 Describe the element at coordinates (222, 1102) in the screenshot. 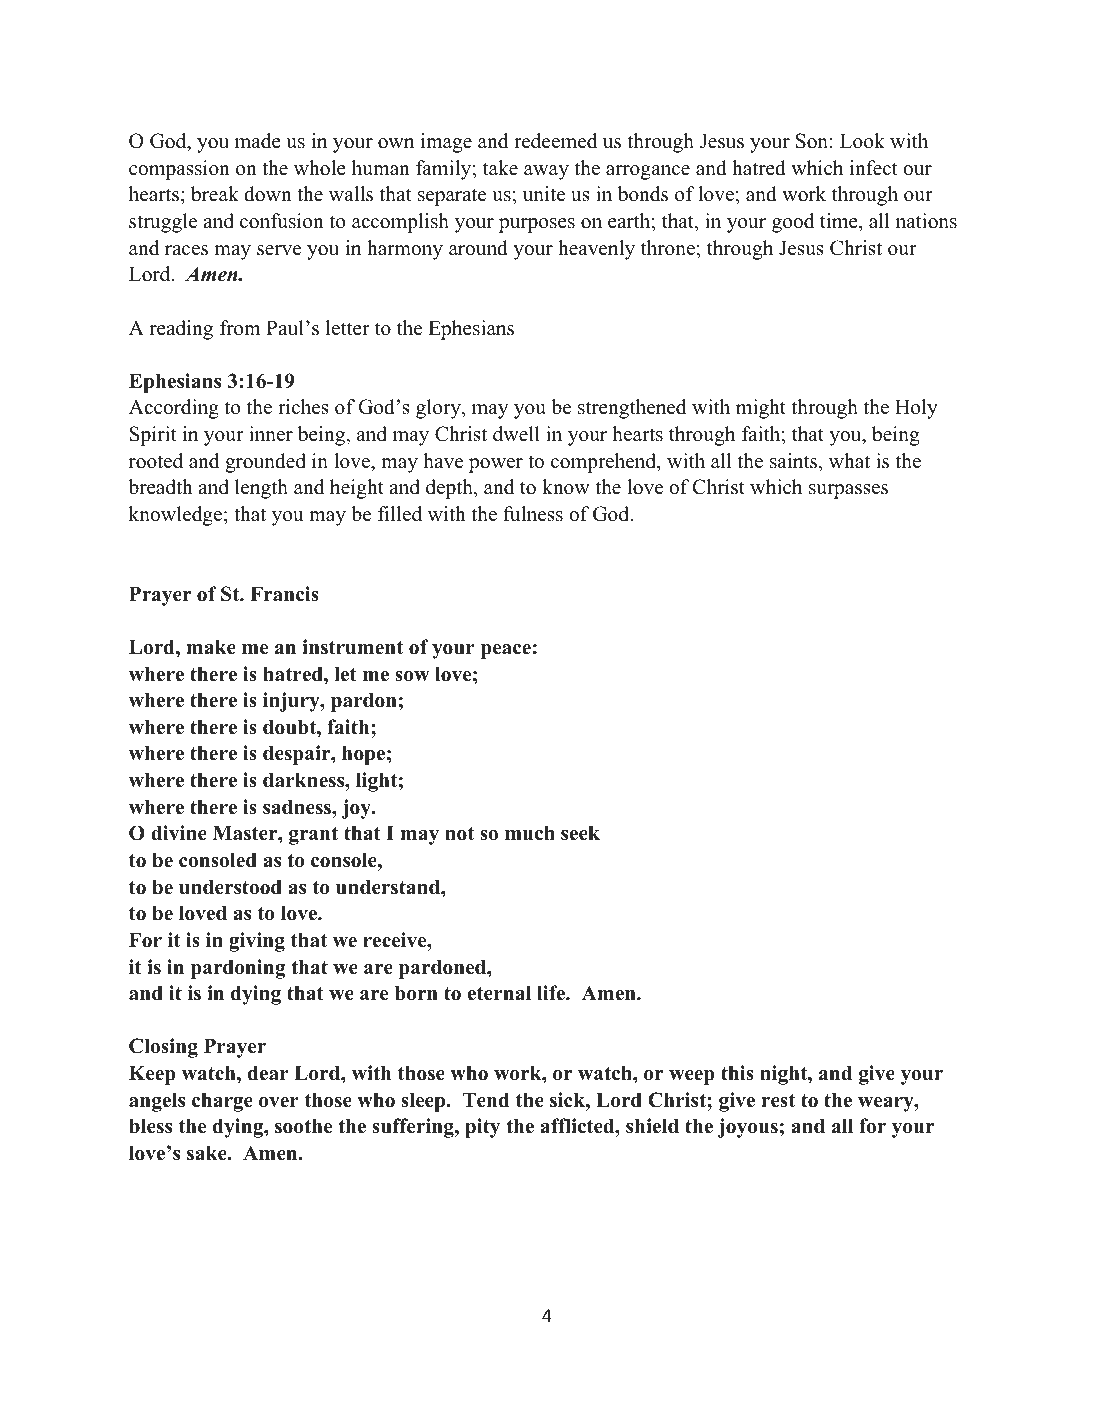

I see `charge` at that location.
